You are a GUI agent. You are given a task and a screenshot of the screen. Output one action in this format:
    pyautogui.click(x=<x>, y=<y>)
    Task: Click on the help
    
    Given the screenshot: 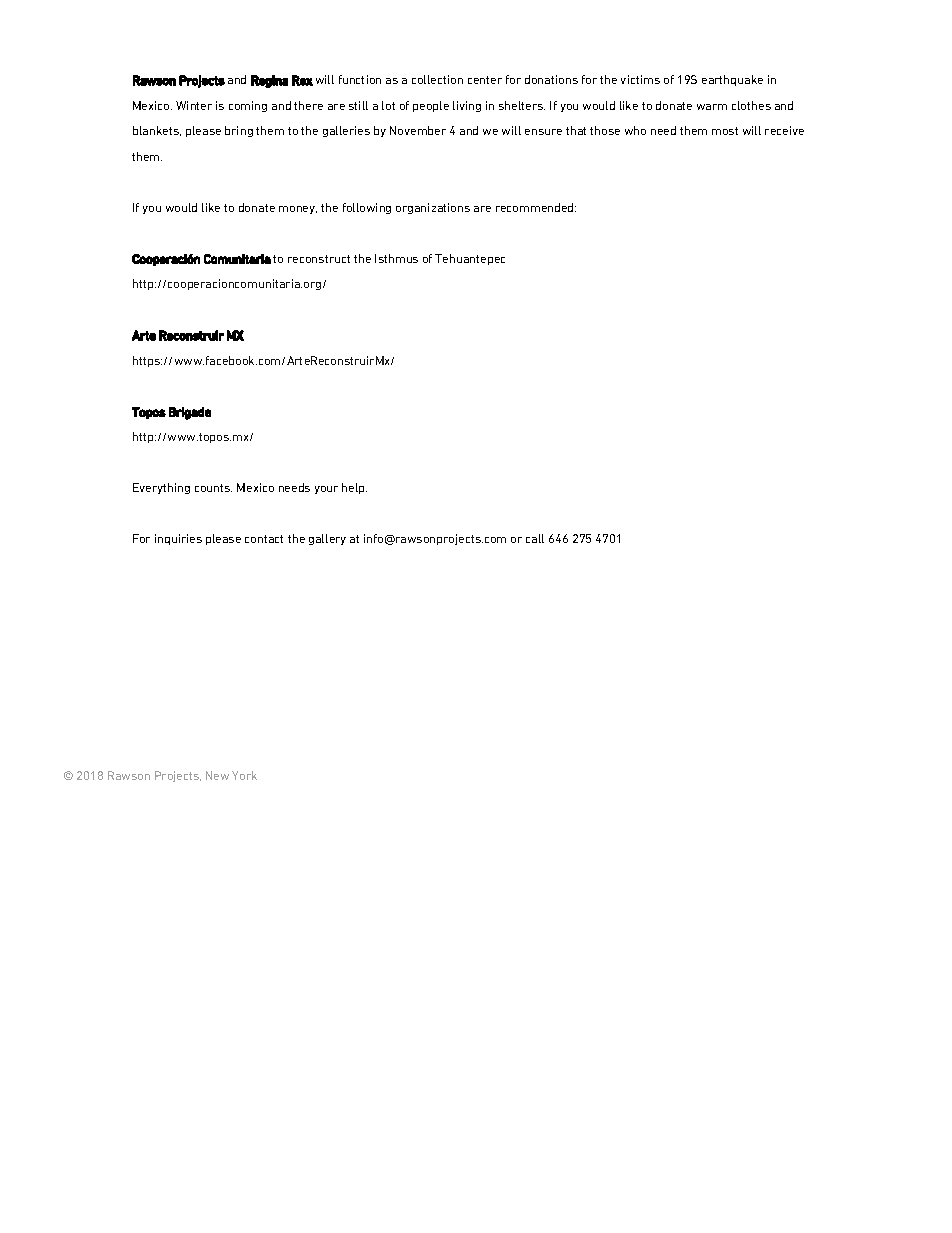 What is the action you would take?
    pyautogui.click(x=354, y=488)
